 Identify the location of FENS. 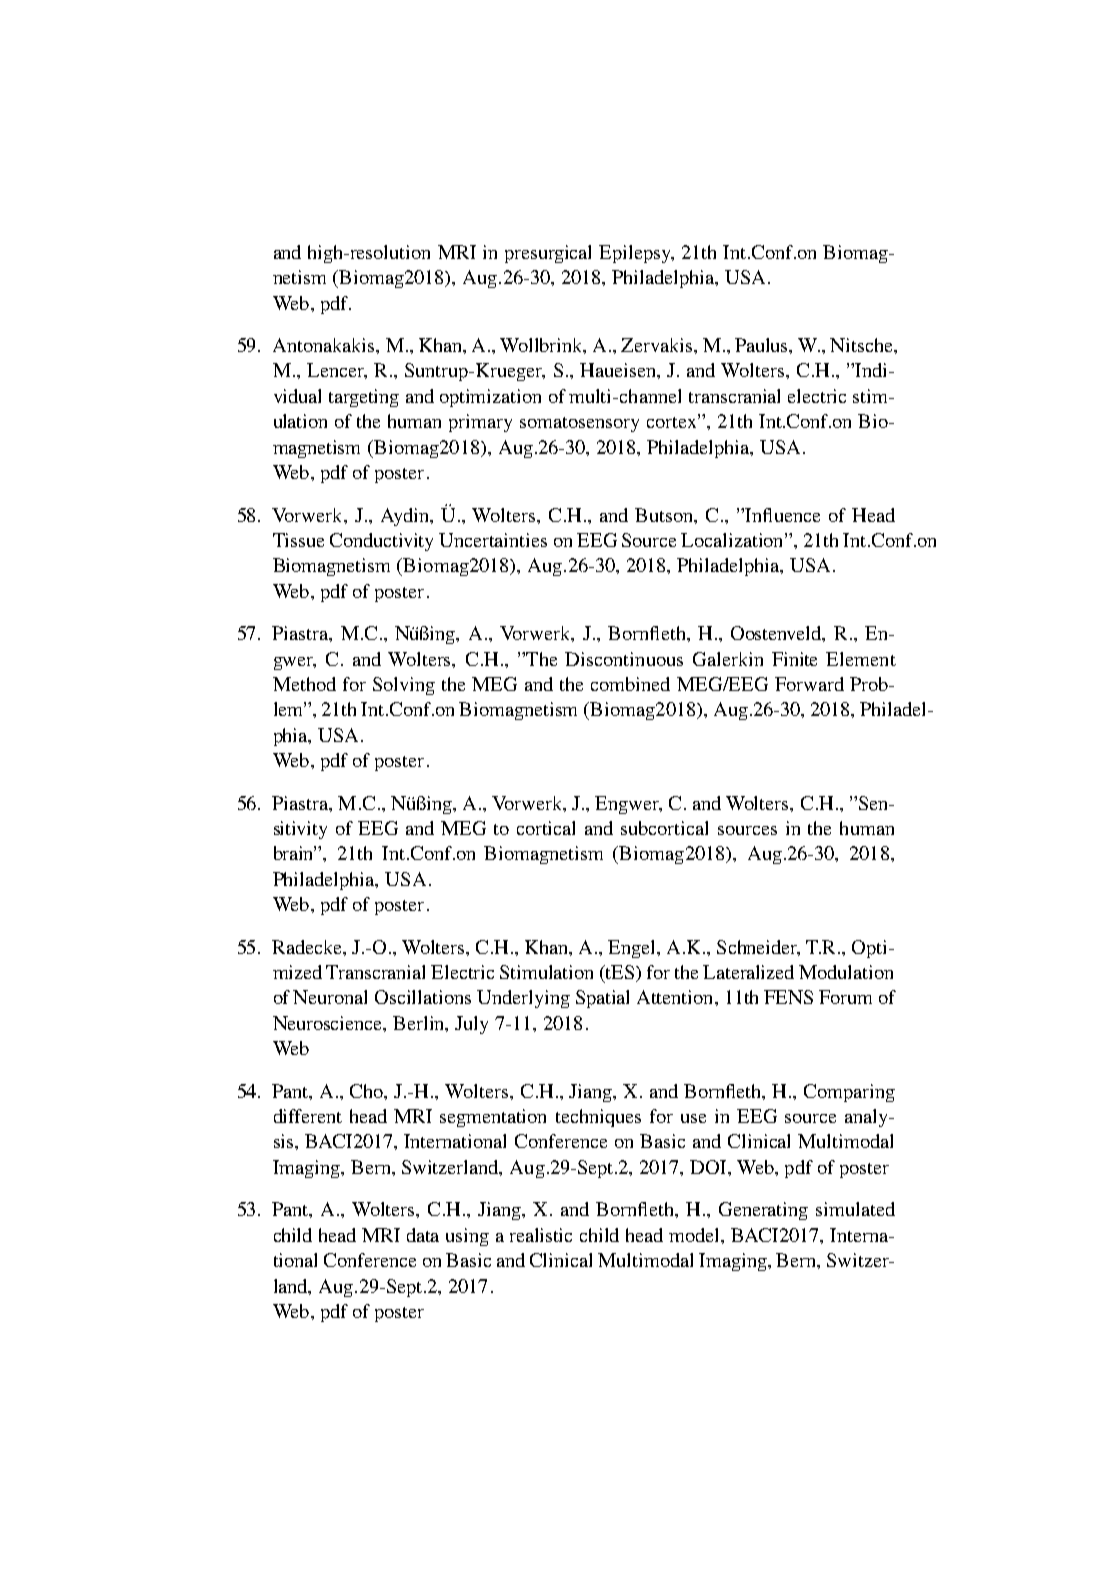
(788, 997).
